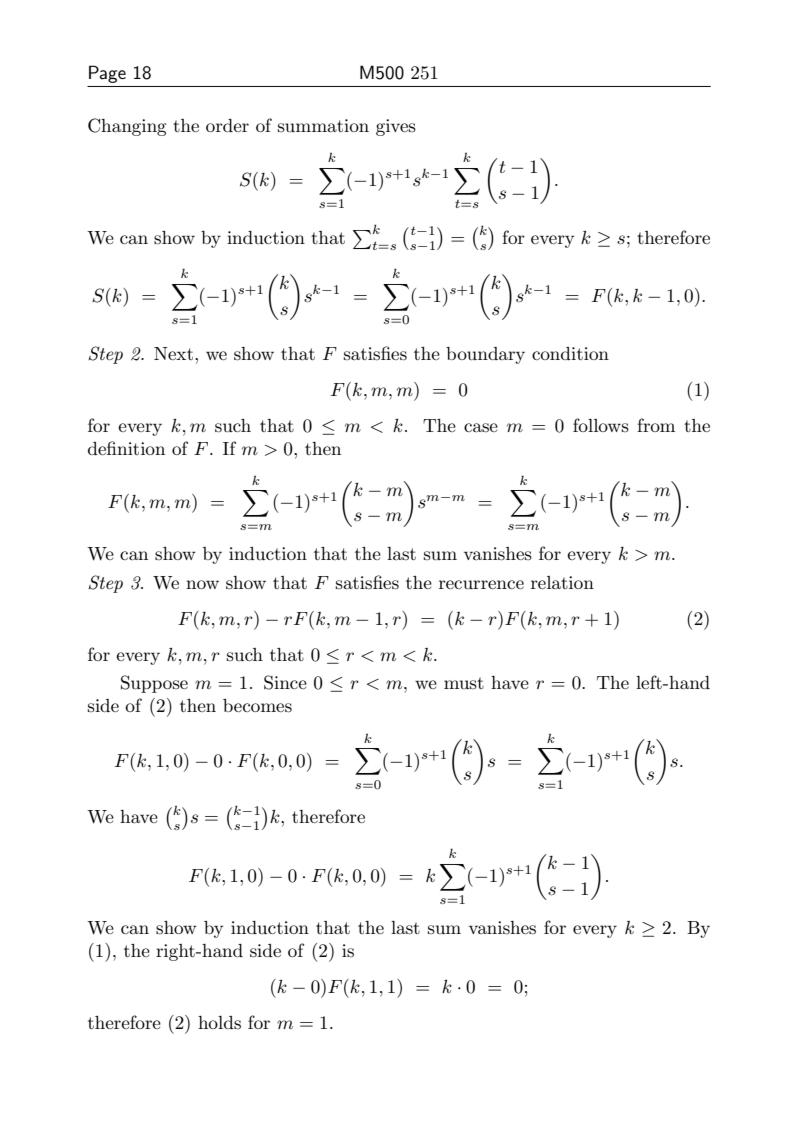  Describe the element at coordinates (323, 126) in the page. I see `summation` at that location.
